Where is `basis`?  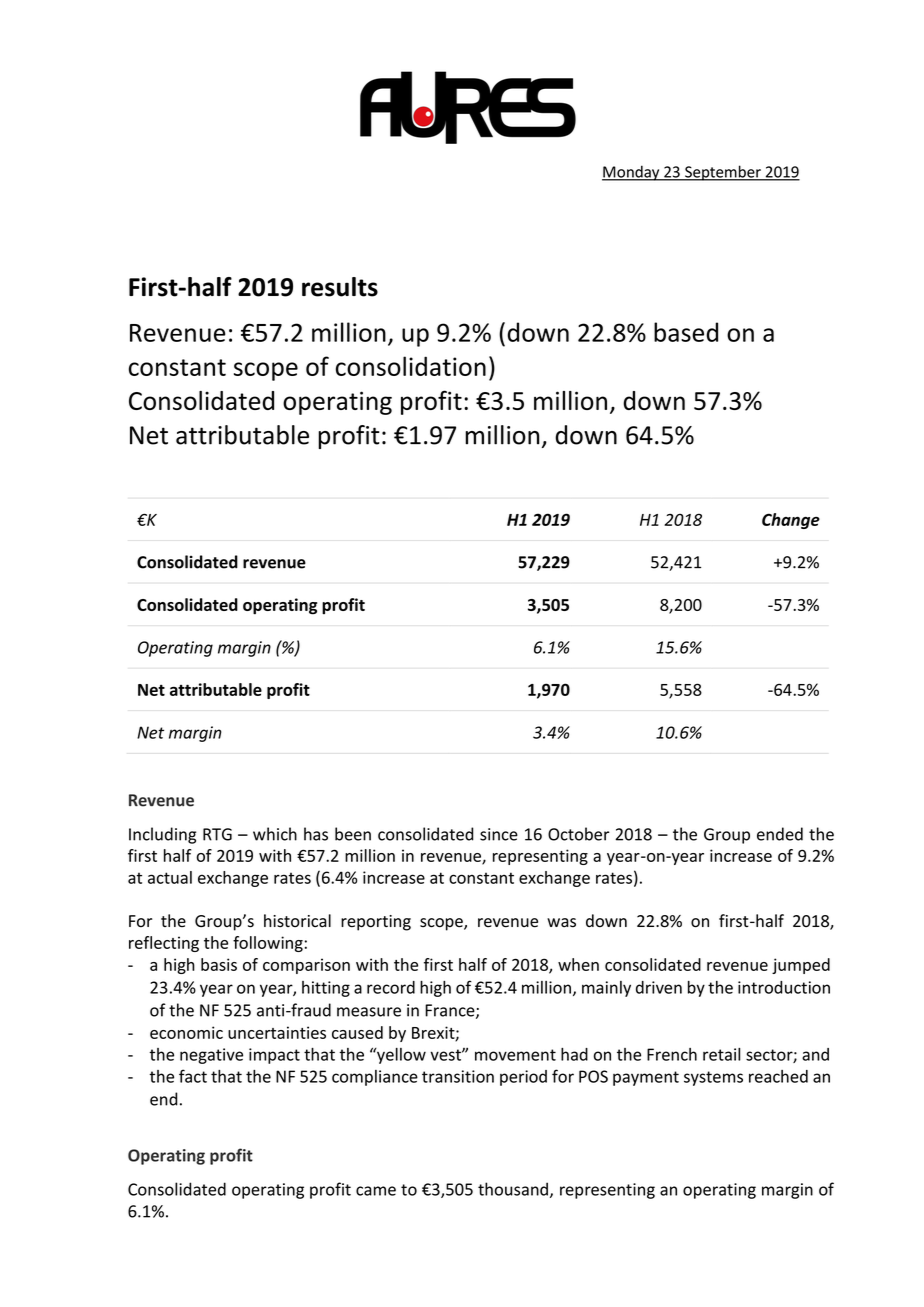
basis is located at coordinates (219, 964).
